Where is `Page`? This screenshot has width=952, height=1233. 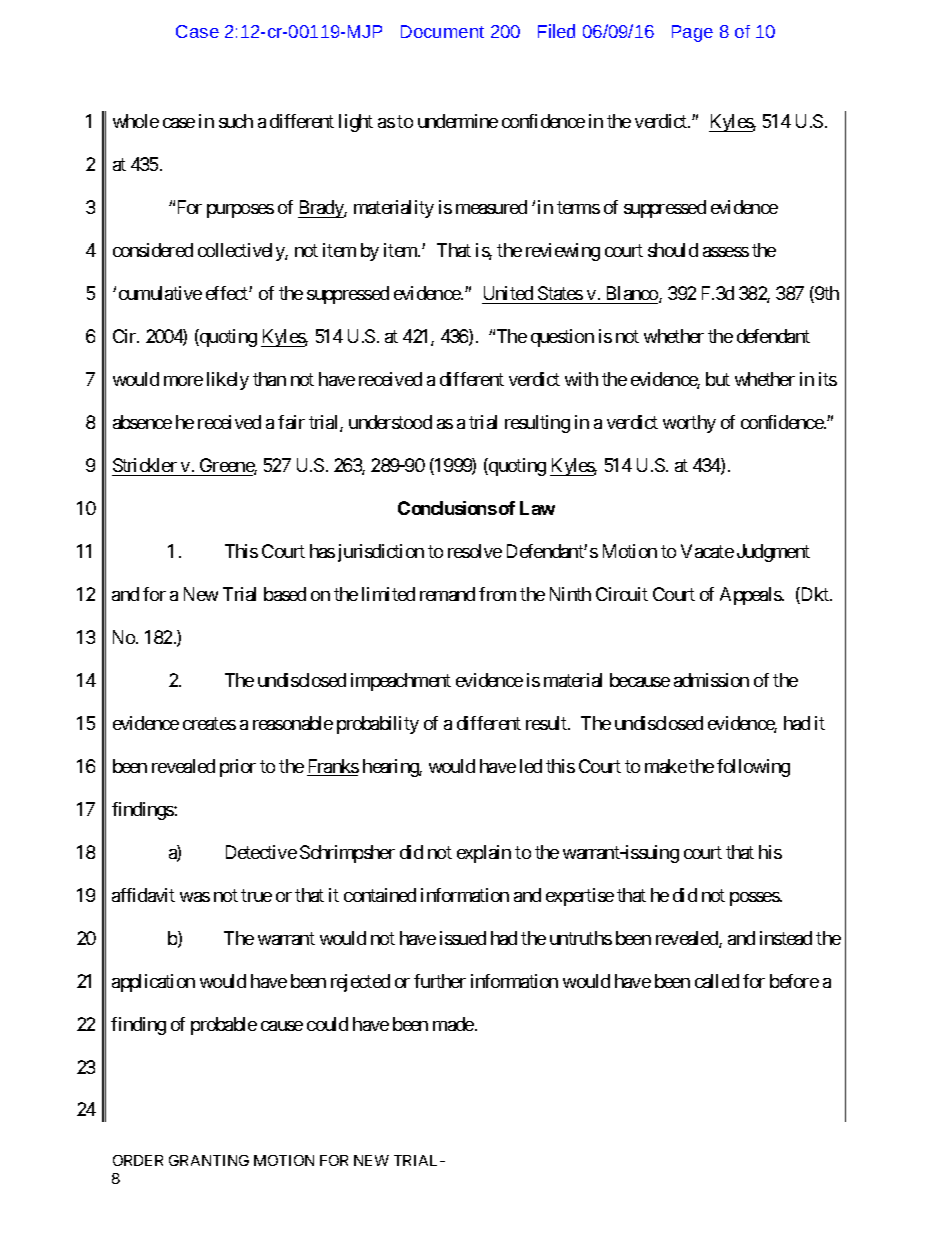 Page is located at coordinates (692, 33).
